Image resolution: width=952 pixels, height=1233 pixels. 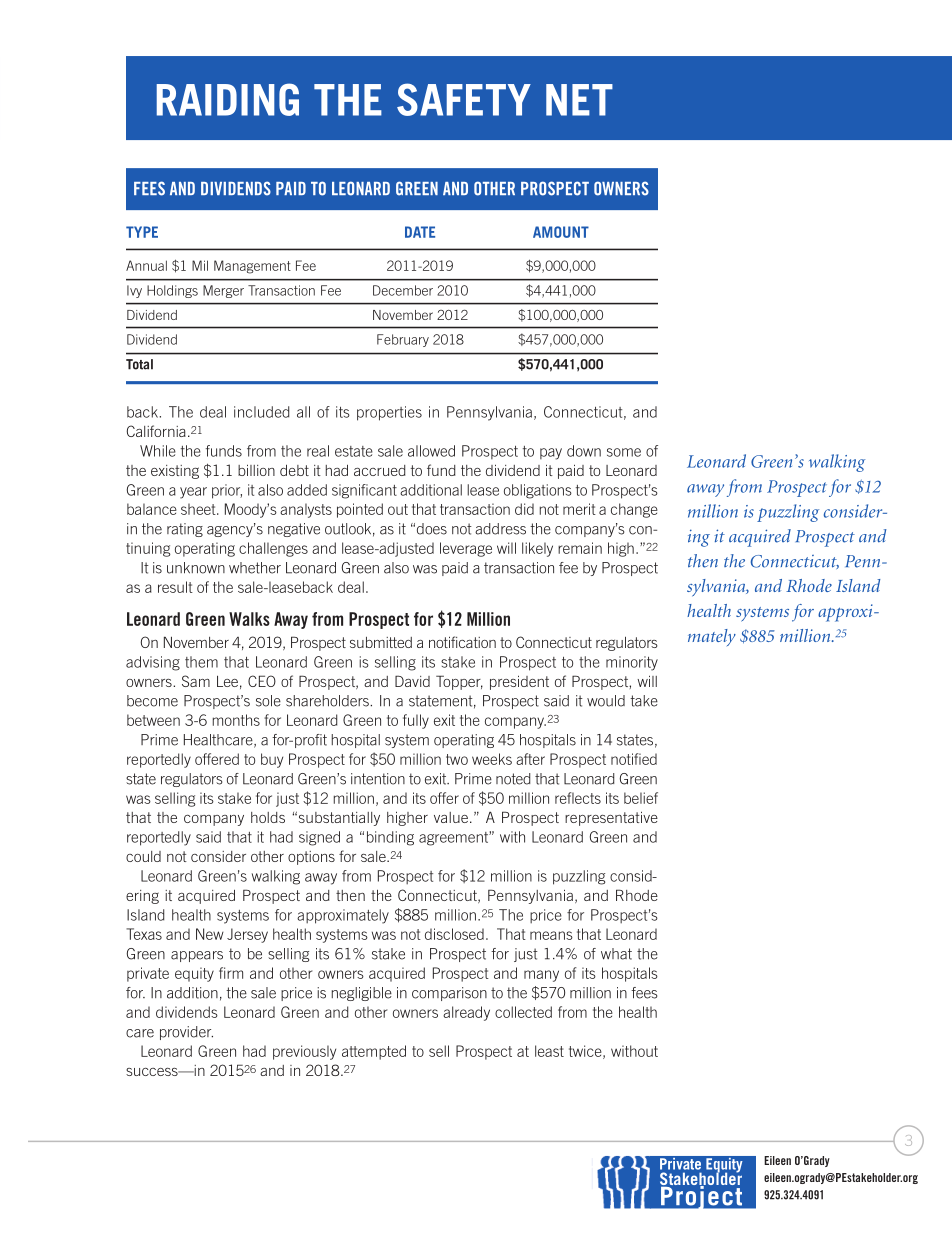 What do you see at coordinates (378, 779) in the page?
I see `intention` at bounding box center [378, 779].
